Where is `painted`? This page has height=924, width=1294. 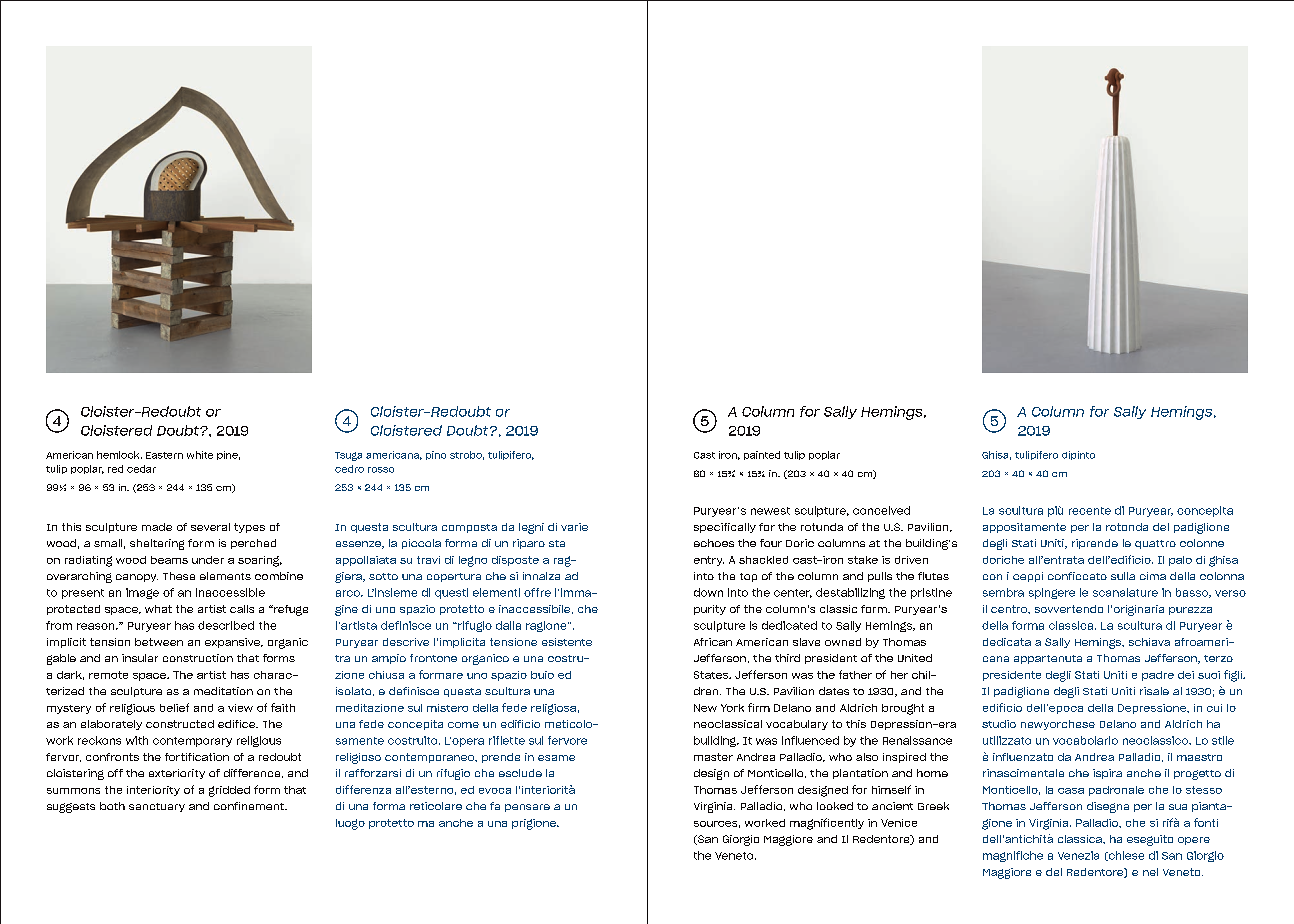
painted is located at coordinates (762, 455).
